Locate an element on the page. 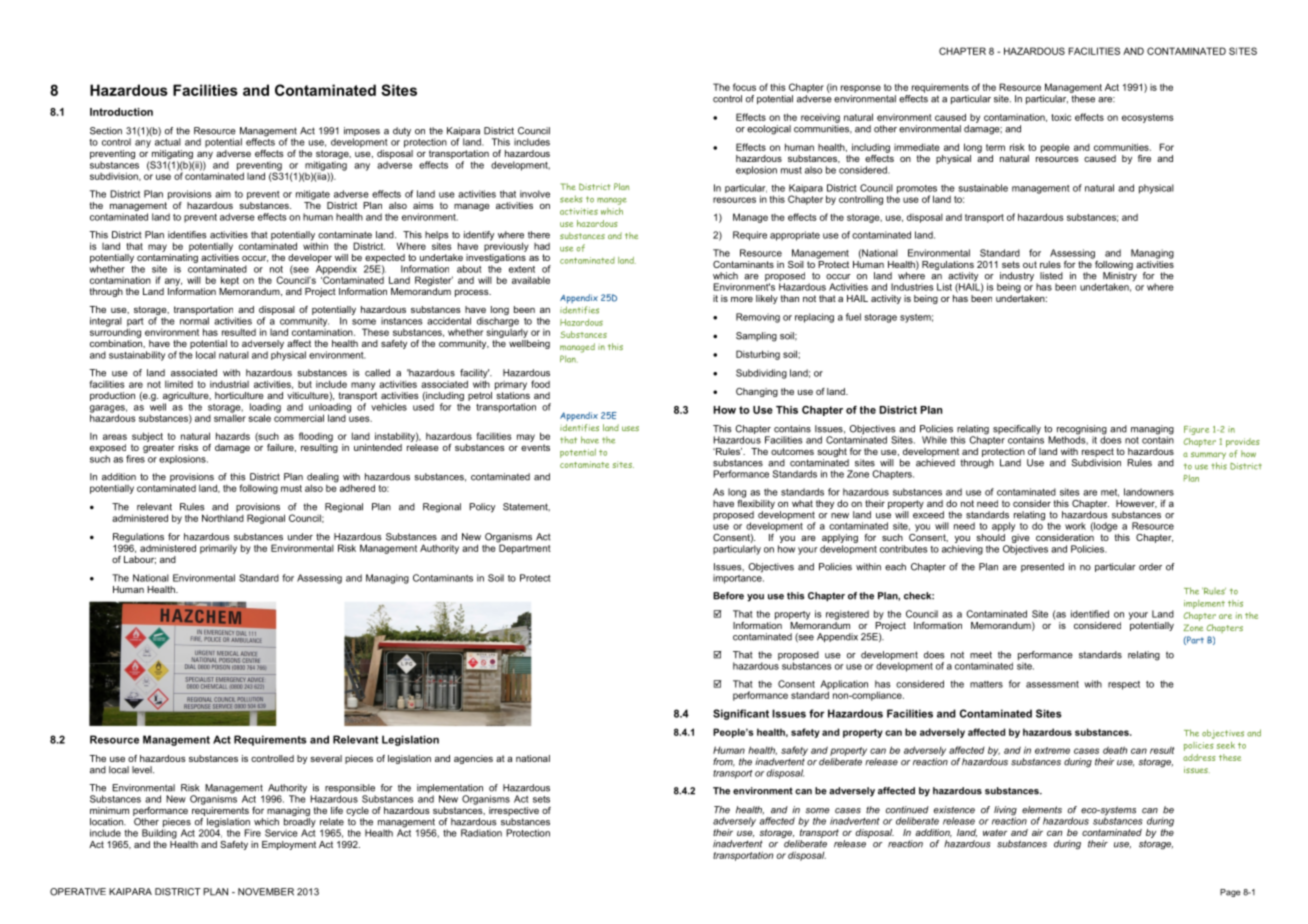 This page has height=924, width=1308. work is located at coordinates (1075, 526).
